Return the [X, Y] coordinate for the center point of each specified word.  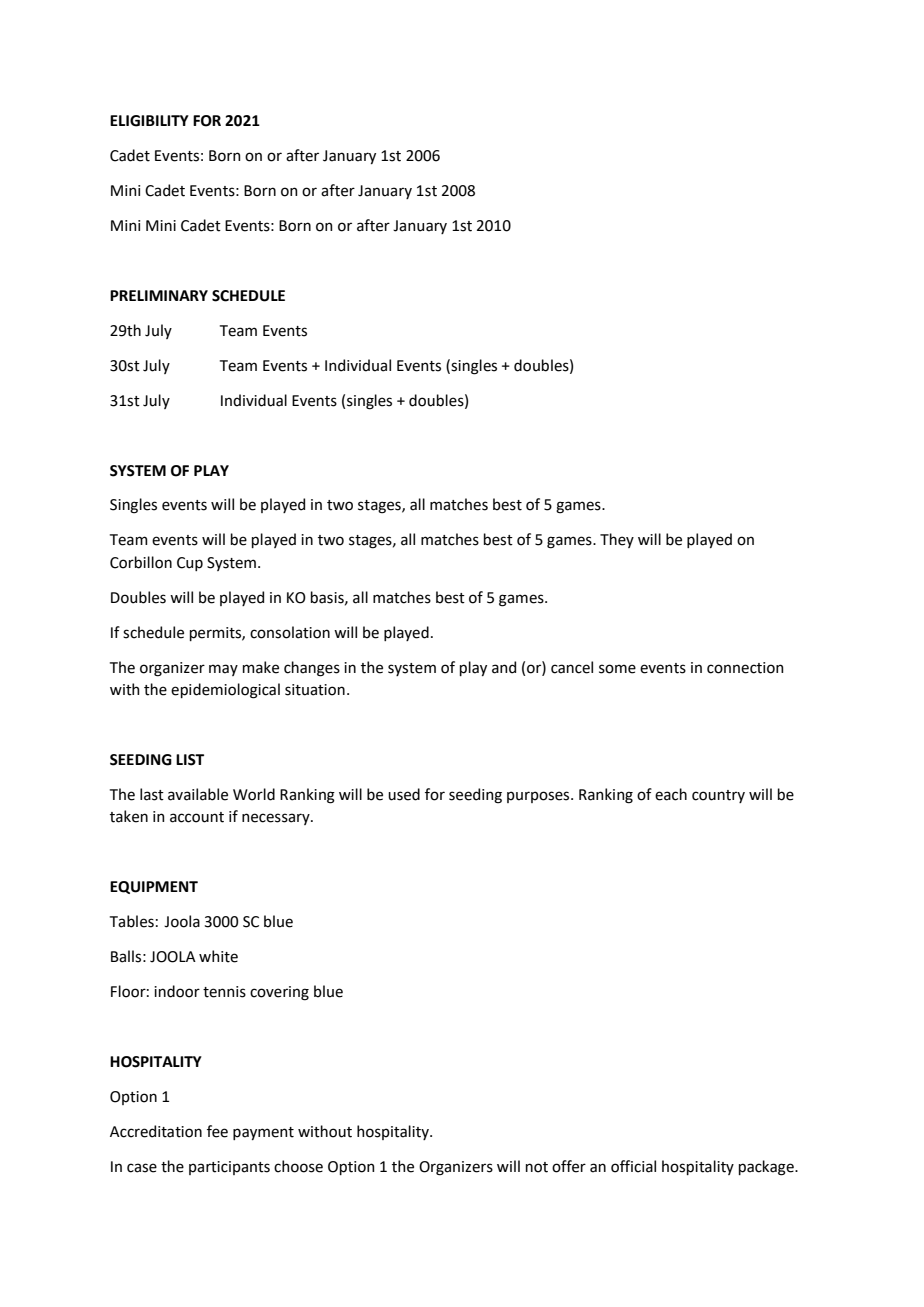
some [617, 669]
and [504, 667]
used [404, 794]
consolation [290, 632]
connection [745, 668]
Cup [190, 564]
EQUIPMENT [154, 887]
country [718, 796]
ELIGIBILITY [149, 121]
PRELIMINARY [159, 295]
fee [217, 1131]
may [223, 670]
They [617, 540]
